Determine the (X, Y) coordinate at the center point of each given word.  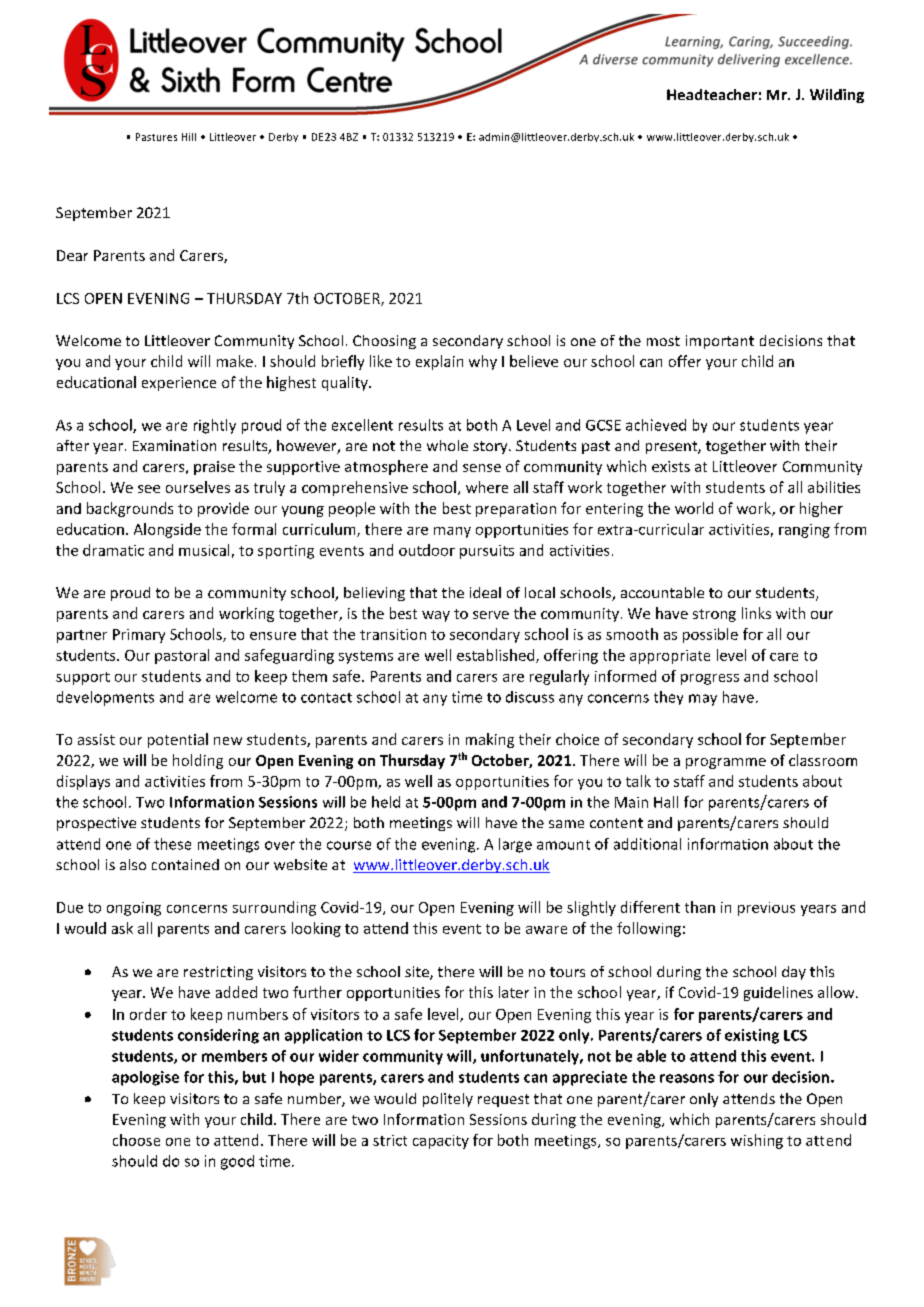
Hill (189, 137)
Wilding (837, 96)
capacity (441, 1142)
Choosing (384, 342)
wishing (757, 1141)
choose (136, 1140)
